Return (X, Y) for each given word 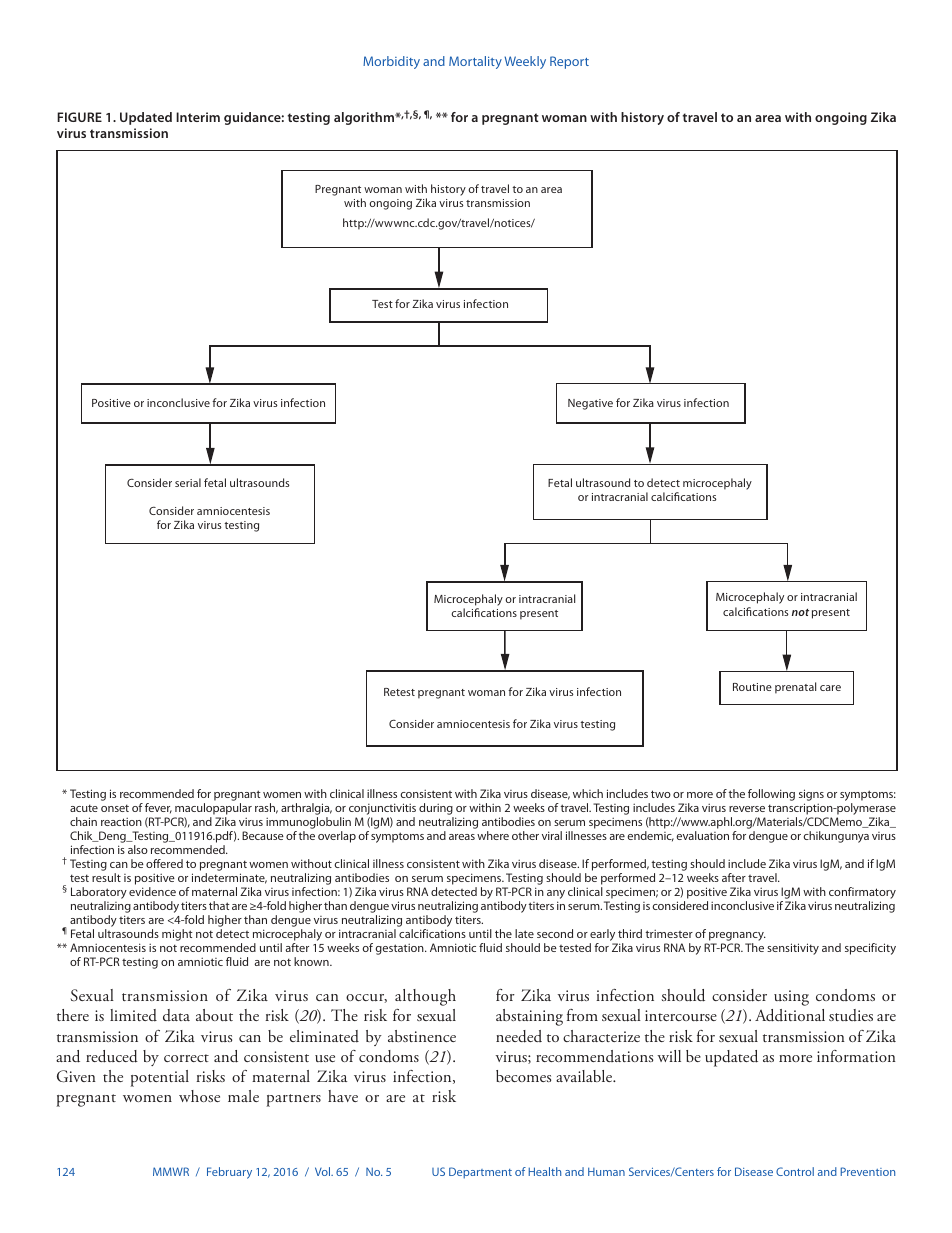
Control (795, 1171)
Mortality (475, 62)
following (771, 795)
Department (480, 1173)
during (436, 810)
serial (188, 482)
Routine (752, 687)
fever (158, 808)
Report (569, 62)
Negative (590, 404)
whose (199, 1096)
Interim (198, 117)
